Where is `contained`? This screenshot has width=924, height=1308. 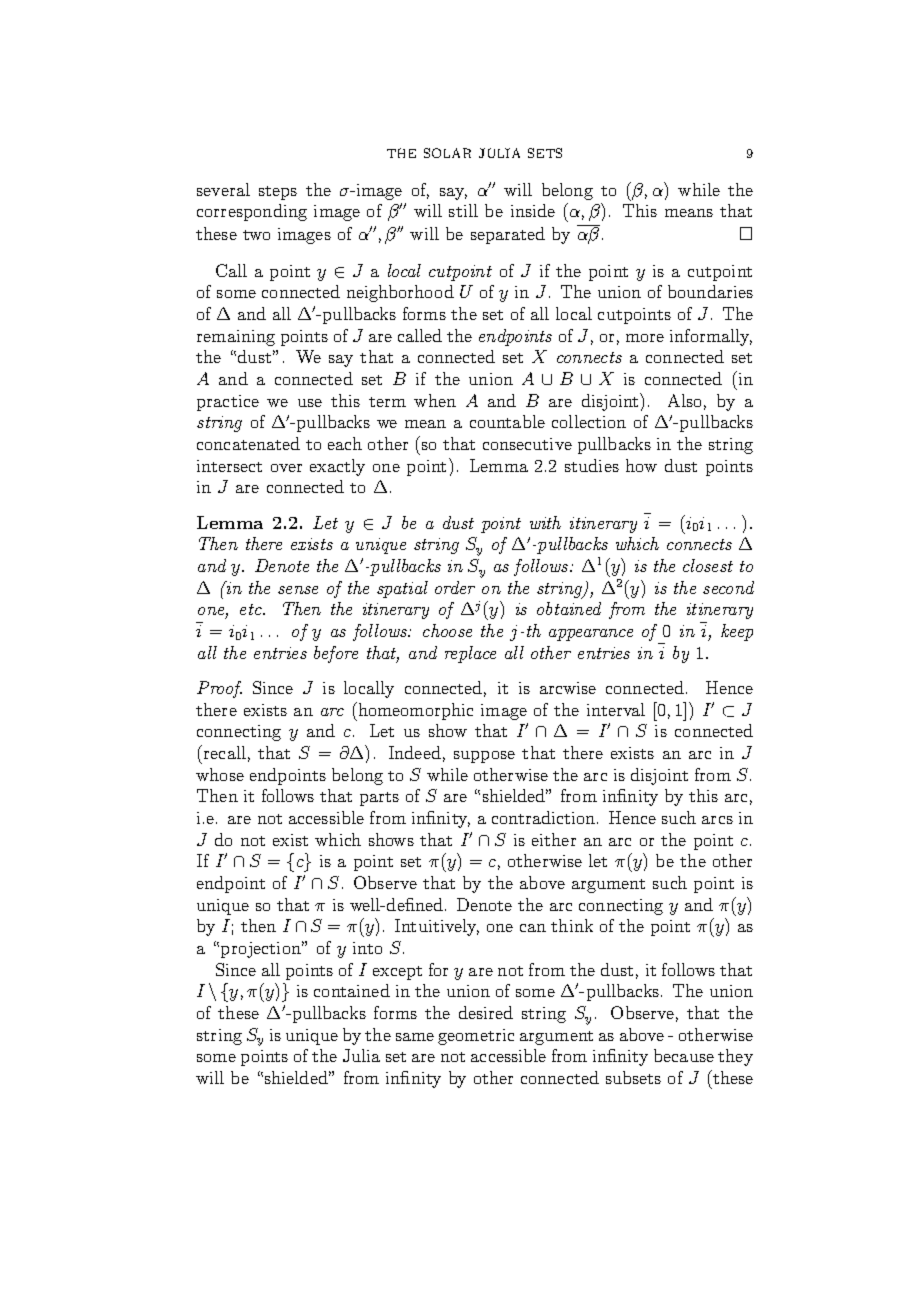
contained is located at coordinates (352, 990).
